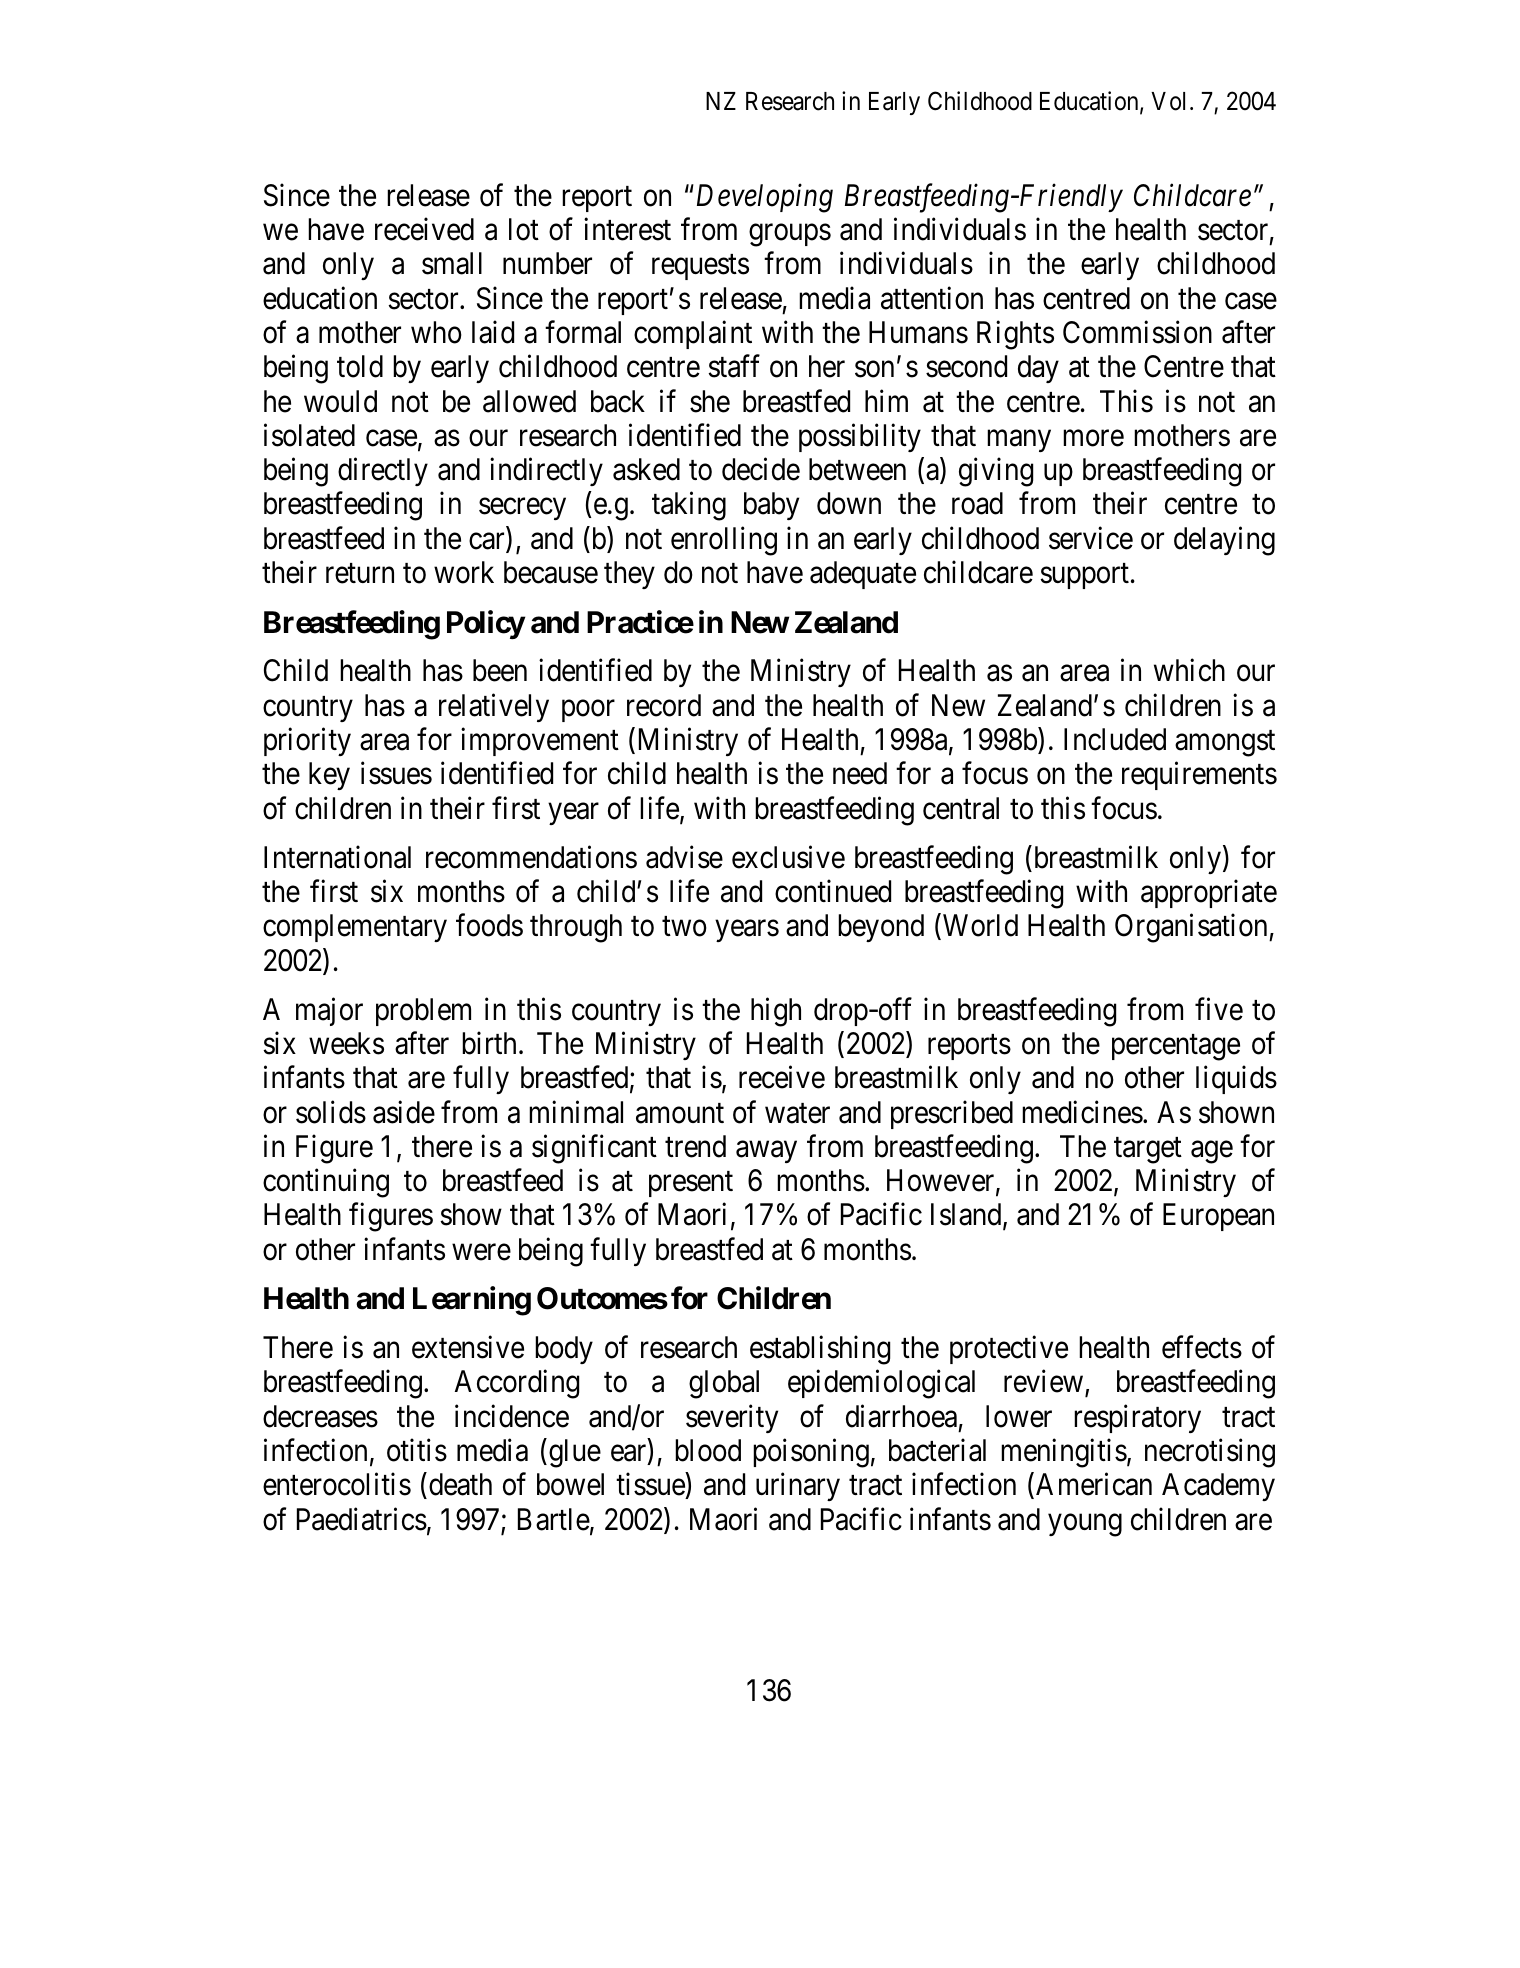  Describe the element at coordinates (1094, 1484) in the screenshot. I see `American` at that location.
